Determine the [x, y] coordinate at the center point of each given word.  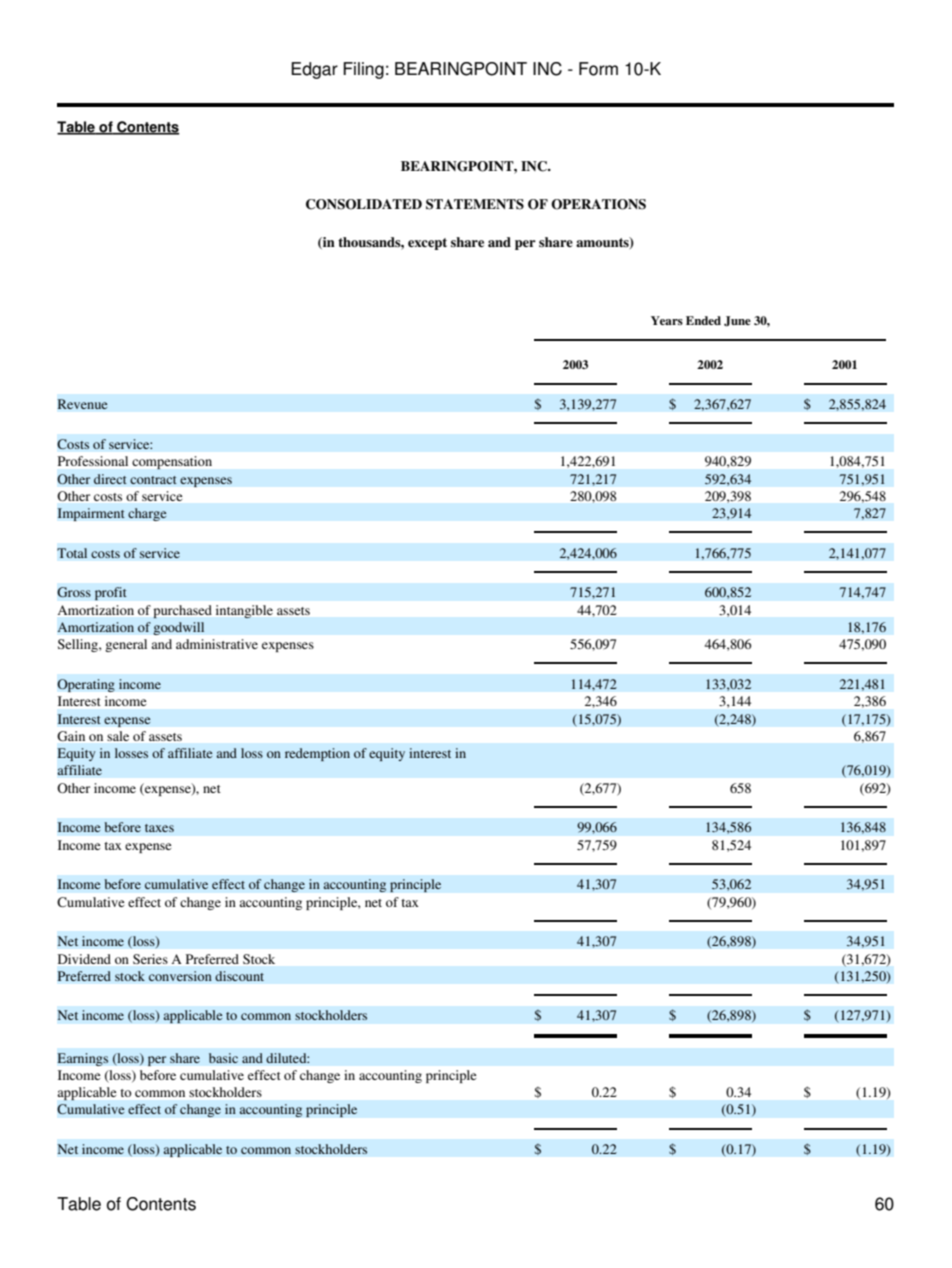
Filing [363, 70]
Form [598, 69]
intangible [244, 611]
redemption [317, 754]
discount [239, 976]
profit [111, 593]
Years [667, 320]
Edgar [314, 70]
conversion [180, 976]
